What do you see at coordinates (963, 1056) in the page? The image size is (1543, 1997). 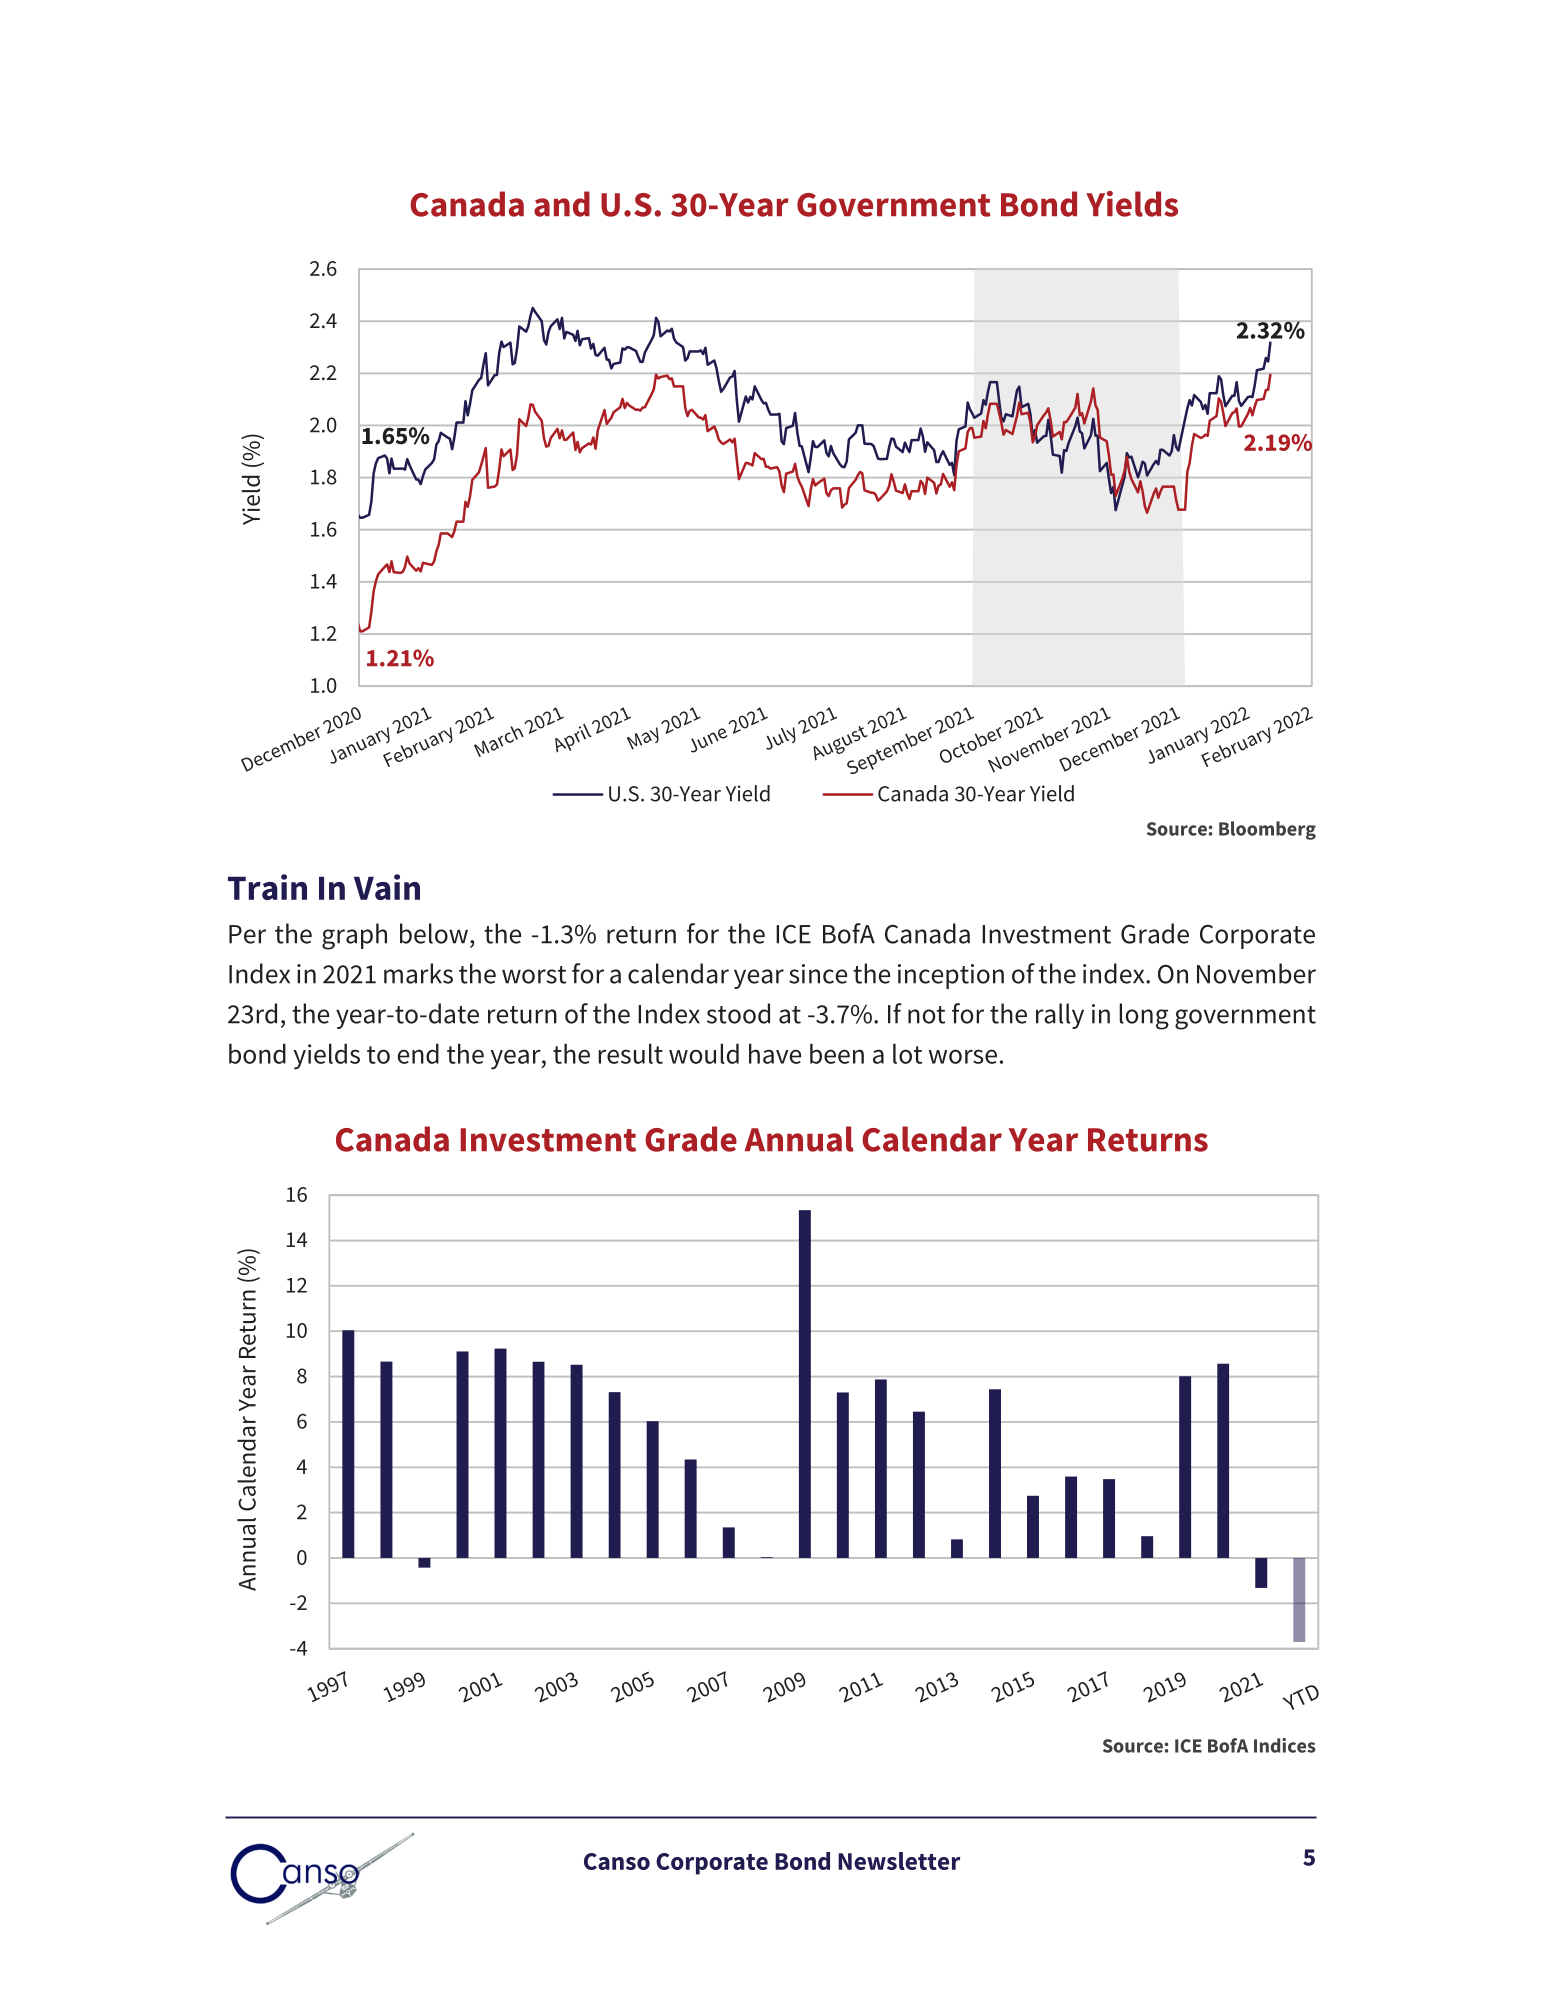 I see `worse` at bounding box center [963, 1056].
